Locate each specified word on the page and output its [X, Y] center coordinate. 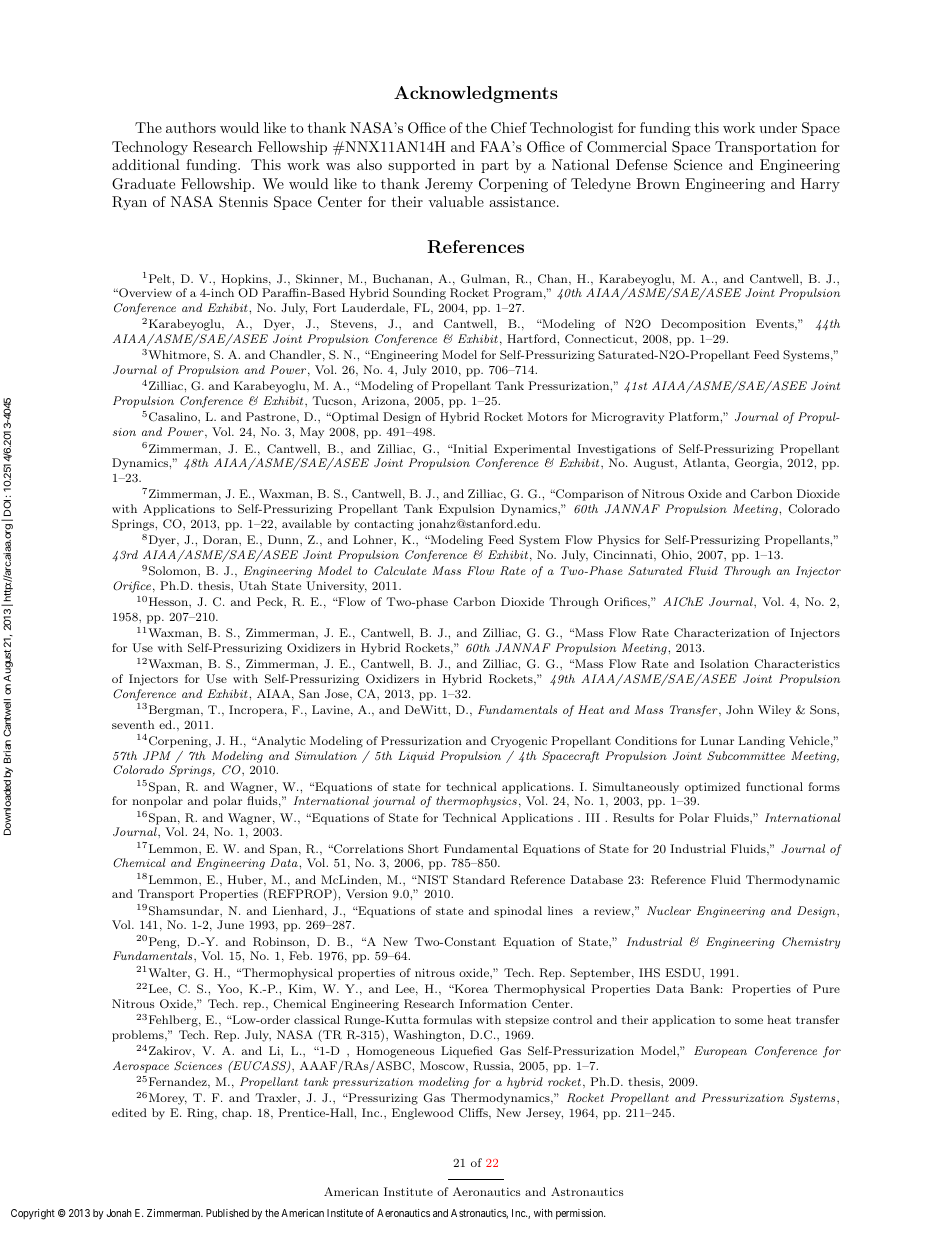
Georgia [758, 464]
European [720, 1052]
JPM [157, 755]
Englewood [423, 1114]
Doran [221, 539]
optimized [712, 788]
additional [146, 164]
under [778, 127]
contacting [384, 525]
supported [422, 166]
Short [423, 849]
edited [129, 1112]
